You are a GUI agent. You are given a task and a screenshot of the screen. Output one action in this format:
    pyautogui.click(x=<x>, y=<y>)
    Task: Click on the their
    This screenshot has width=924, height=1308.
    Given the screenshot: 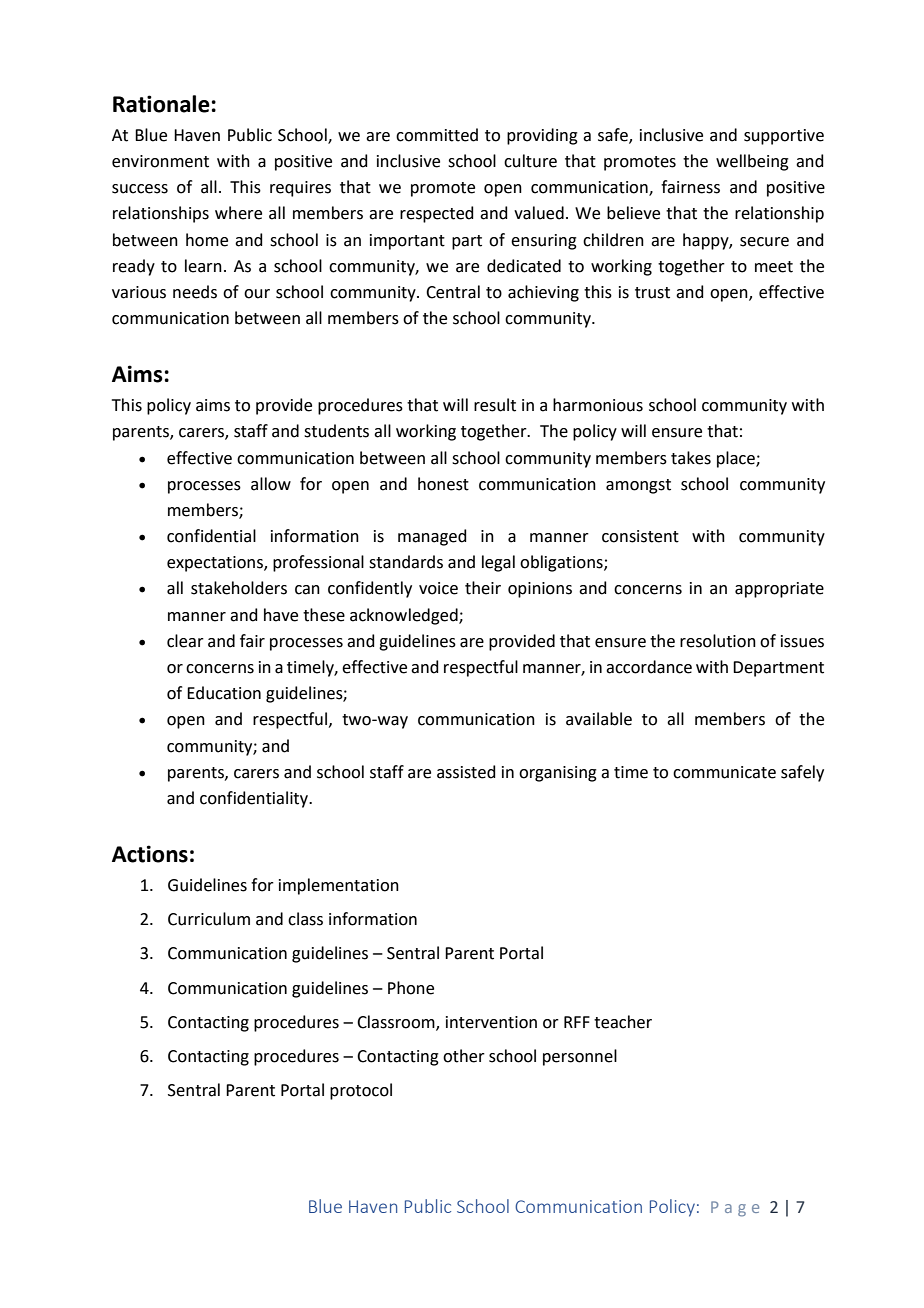 What is the action you would take?
    pyautogui.click(x=483, y=588)
